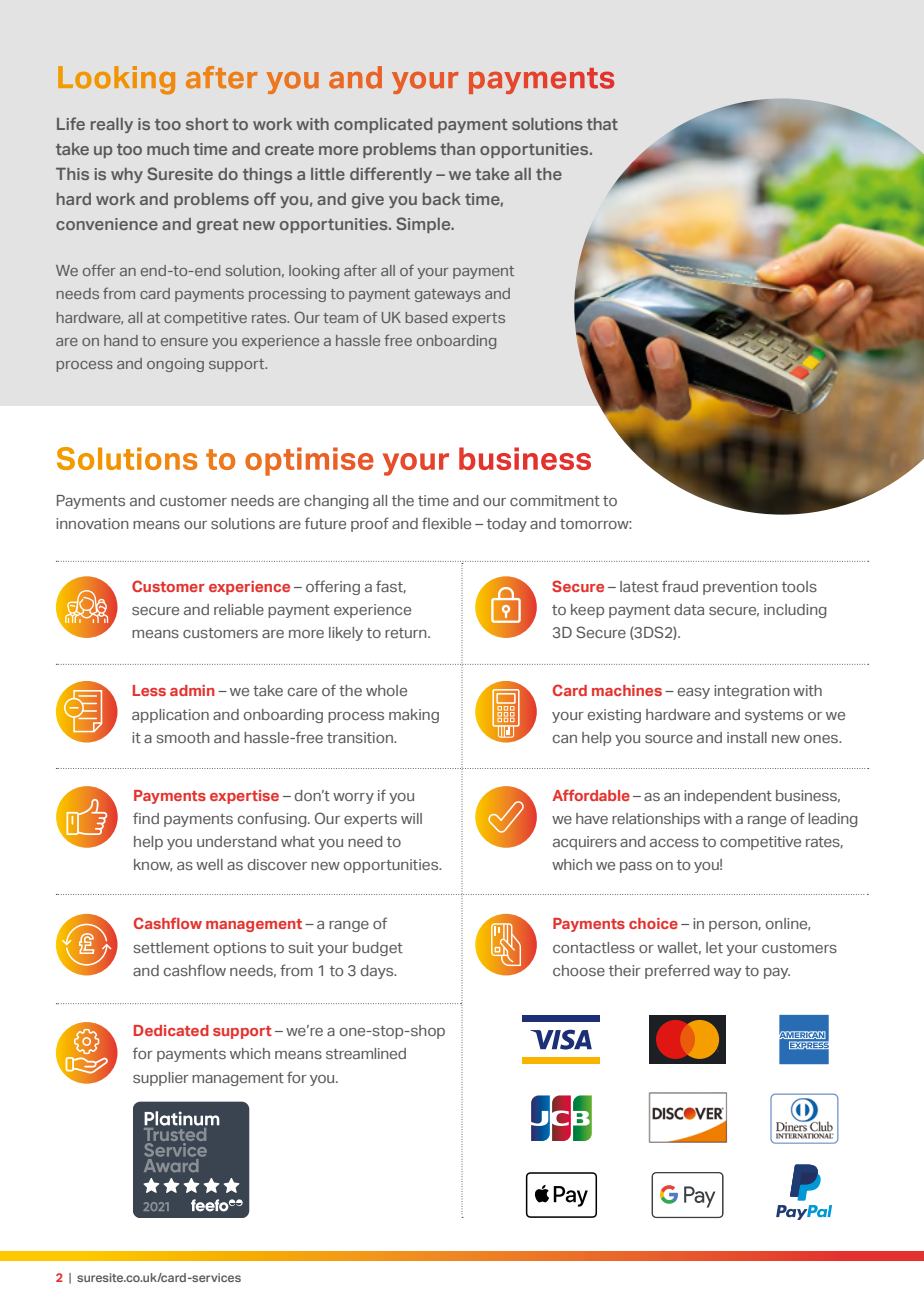 This screenshot has width=924, height=1308. What do you see at coordinates (171, 1030) in the screenshot?
I see `Dedicated` at bounding box center [171, 1030].
